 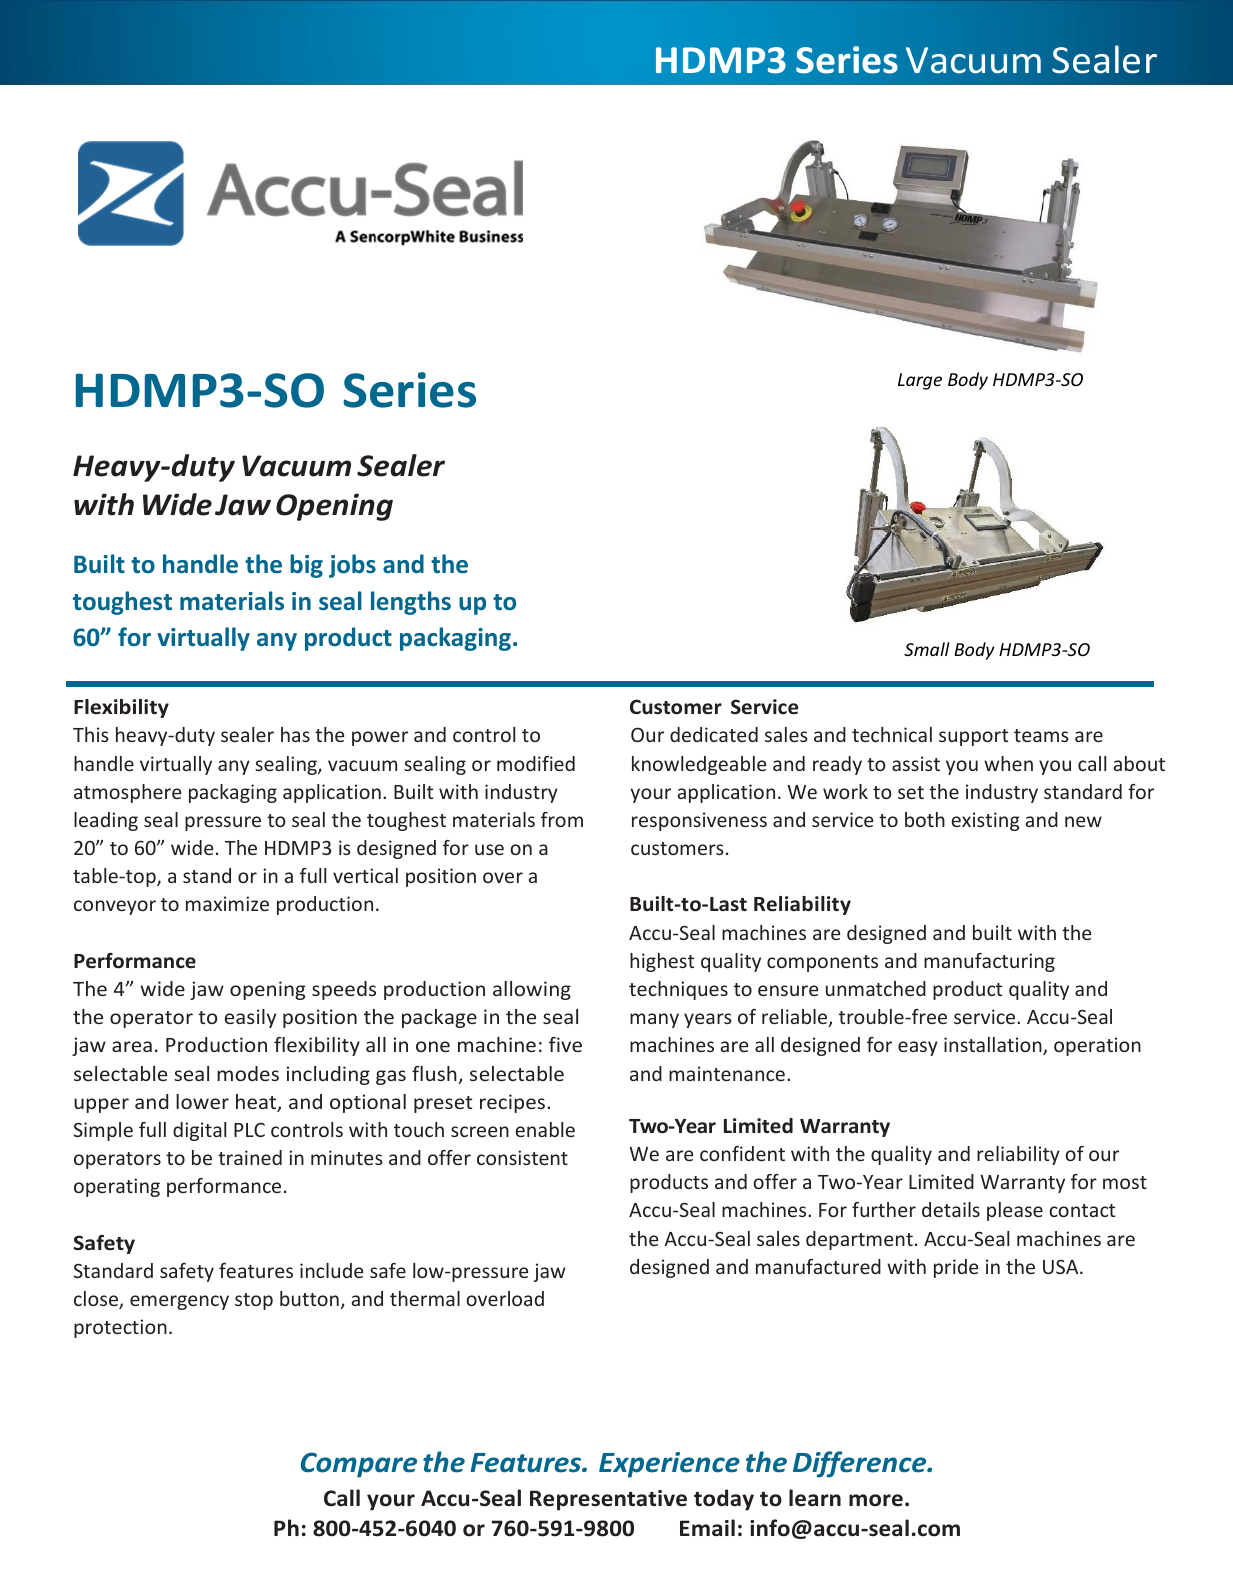 What do you see at coordinates (359, 1465) in the page?
I see `Compare` at bounding box center [359, 1465].
